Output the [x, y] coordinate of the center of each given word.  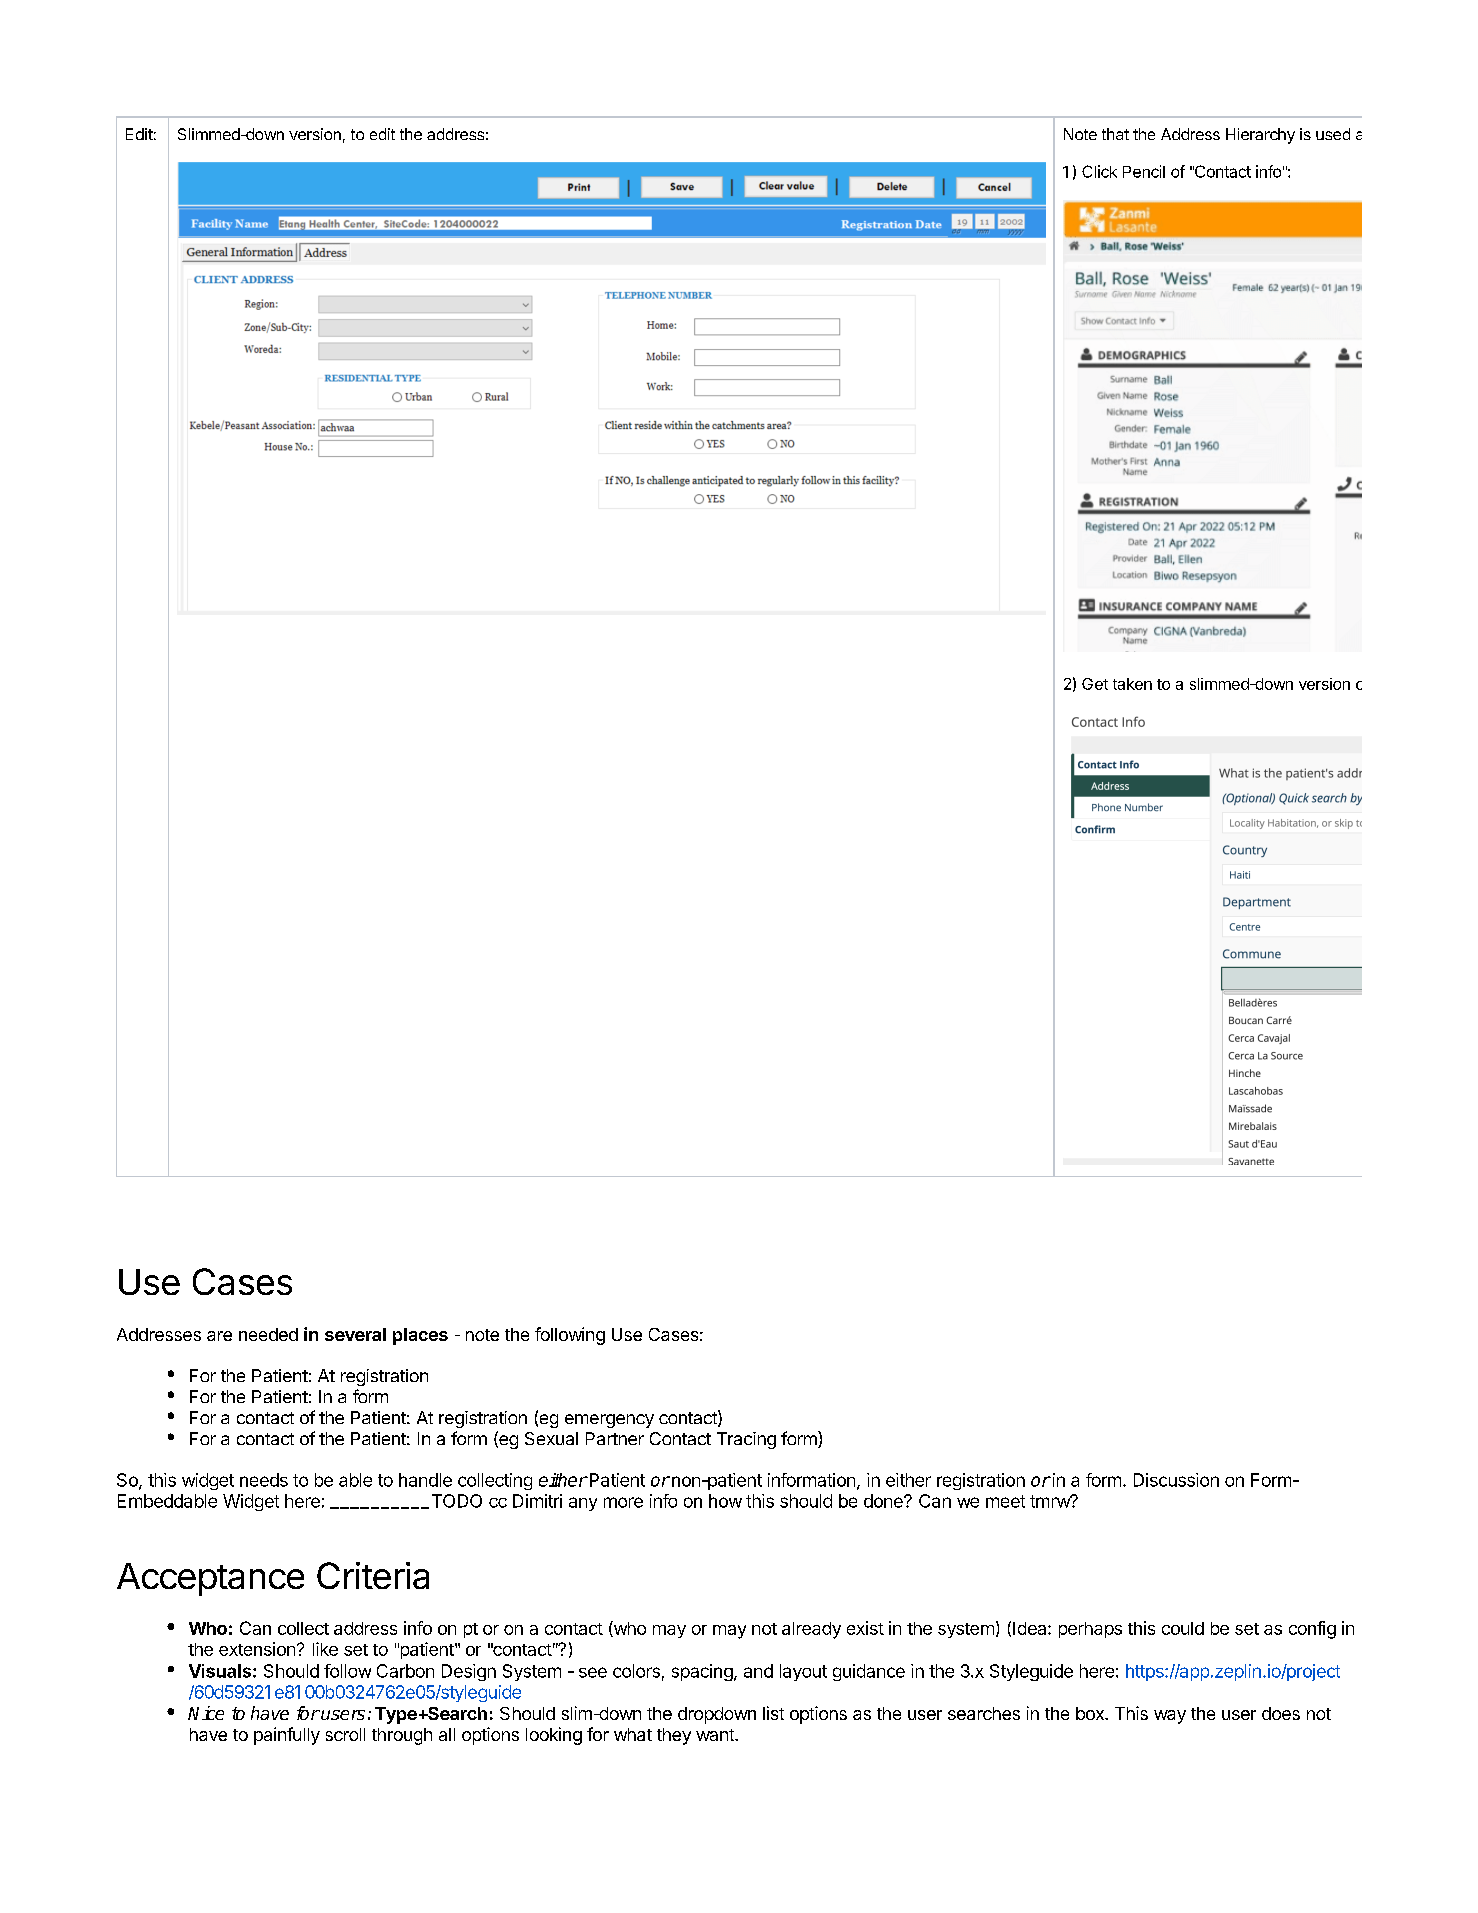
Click [1099, 171]
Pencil [1144, 171]
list [773, 1713]
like [325, 1649]
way [1170, 1717]
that [1115, 134]
